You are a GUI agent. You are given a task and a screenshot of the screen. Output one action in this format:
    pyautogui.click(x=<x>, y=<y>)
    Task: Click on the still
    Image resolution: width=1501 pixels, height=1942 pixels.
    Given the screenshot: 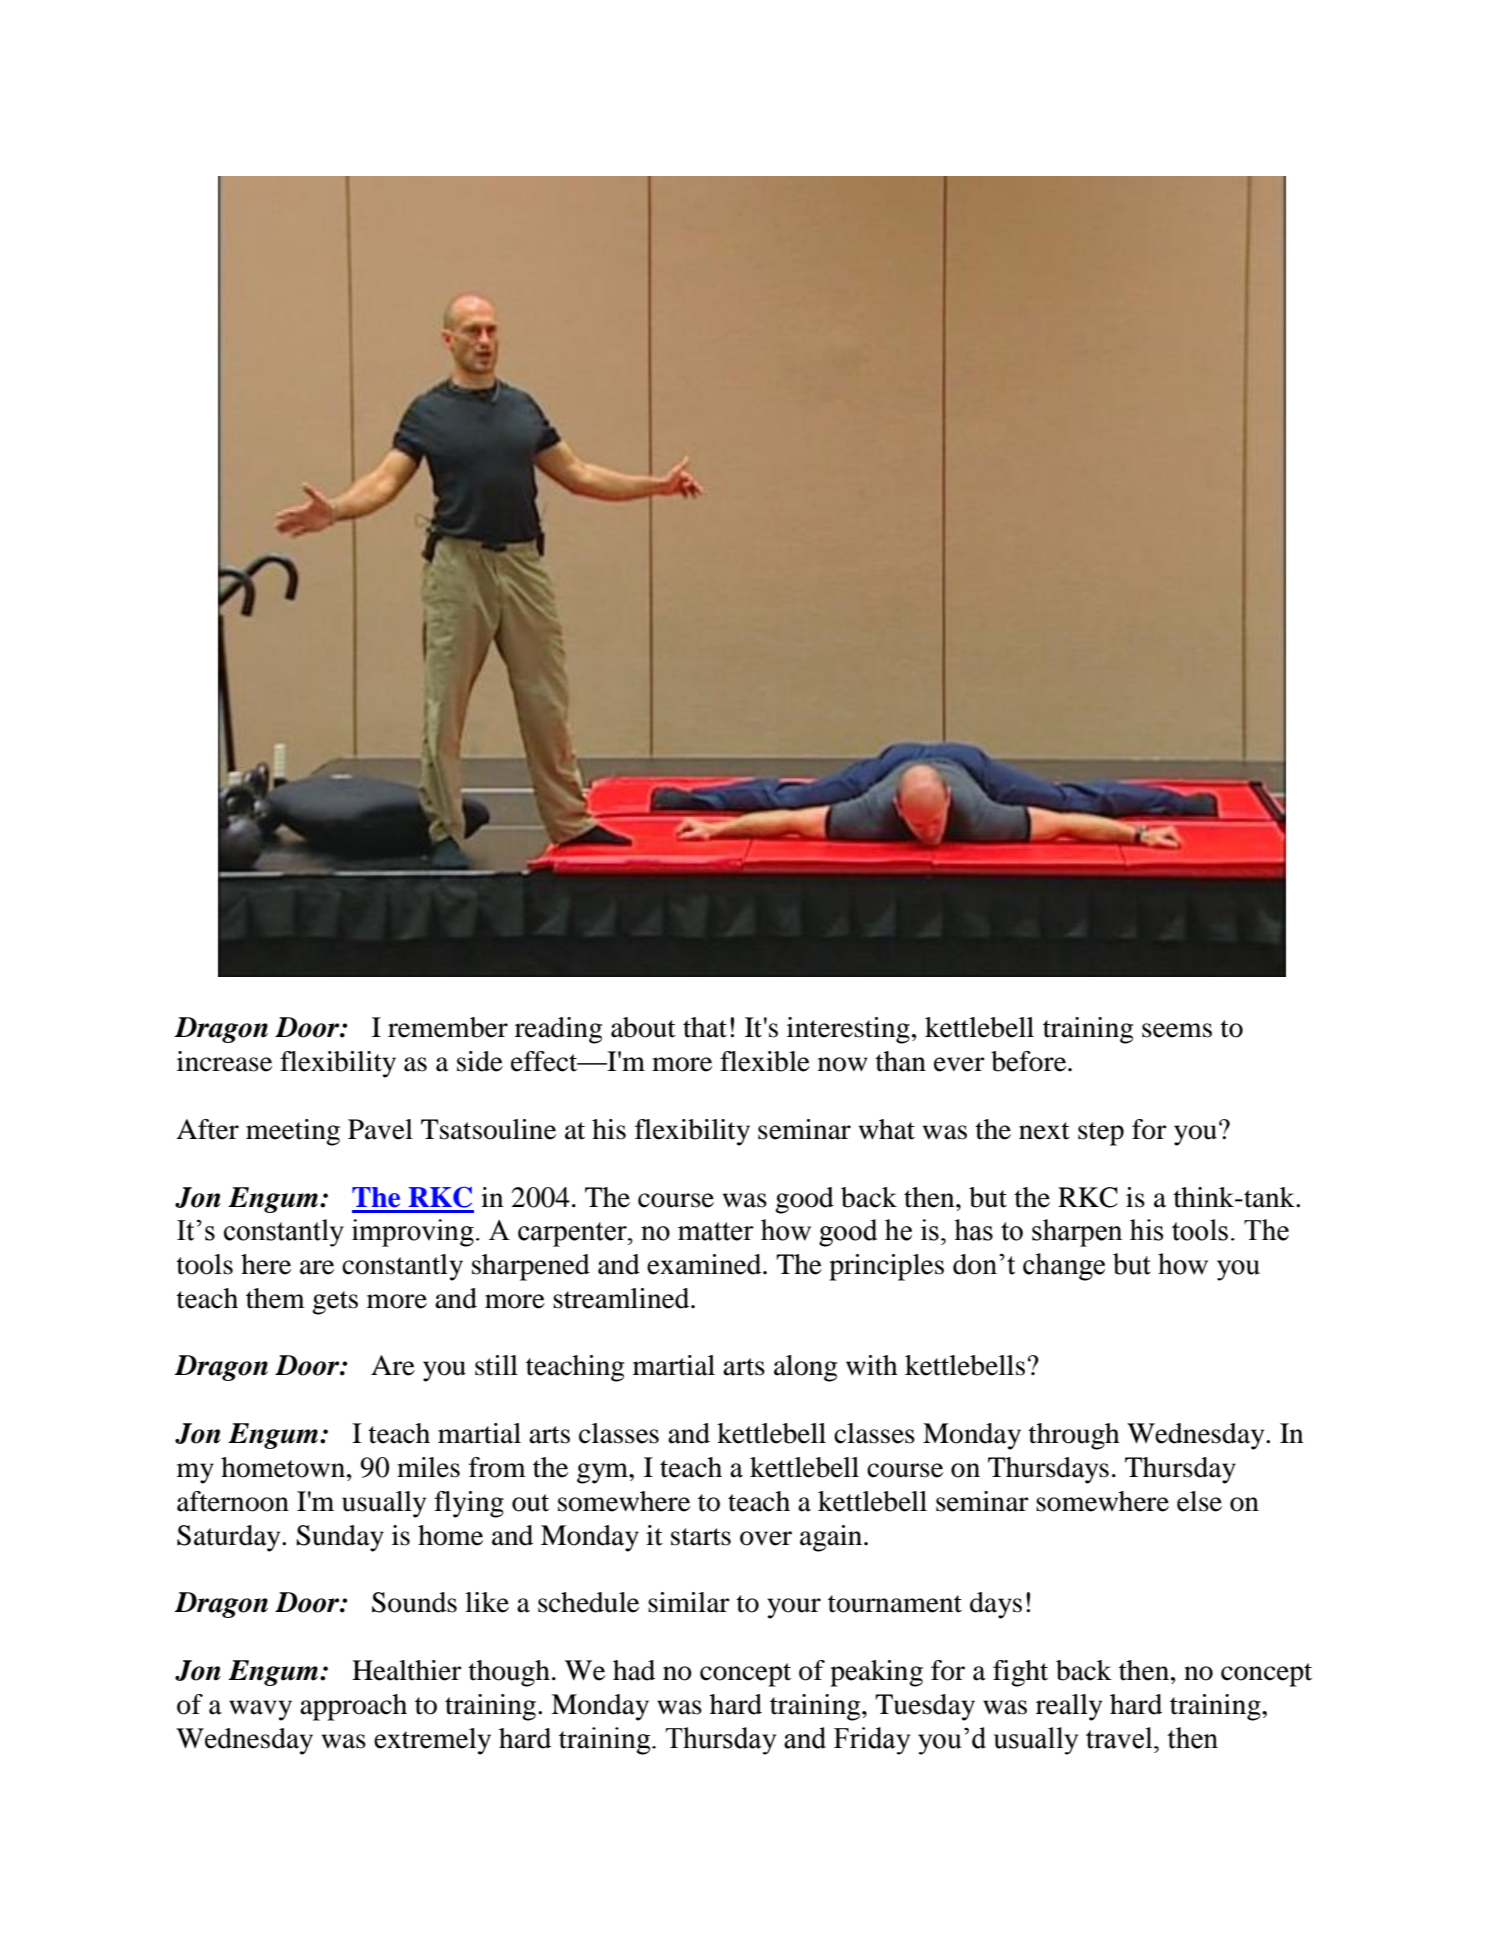 What is the action you would take?
    pyautogui.click(x=496, y=1365)
